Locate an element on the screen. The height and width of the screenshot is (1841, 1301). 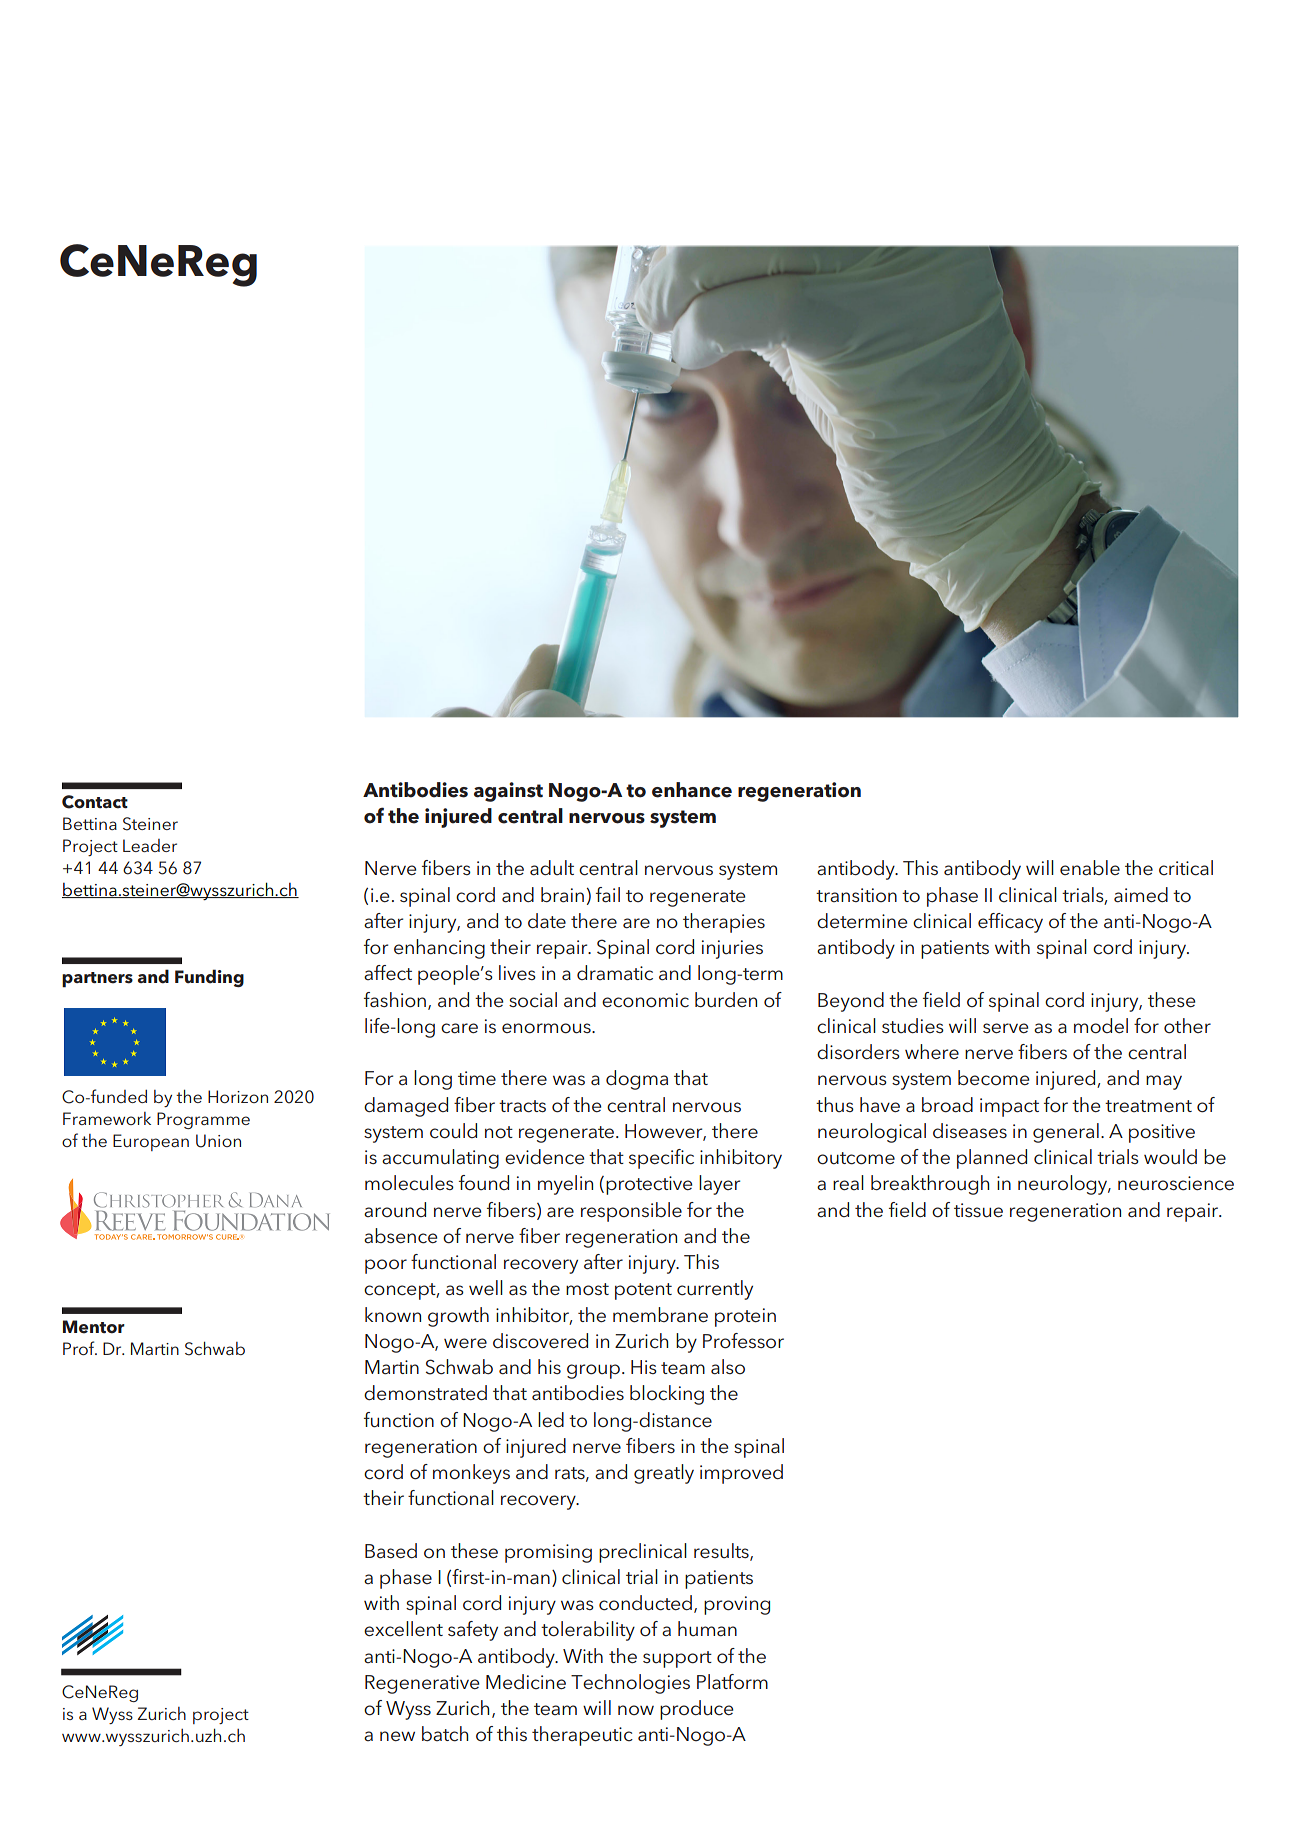
dogma is located at coordinates (637, 1080).
